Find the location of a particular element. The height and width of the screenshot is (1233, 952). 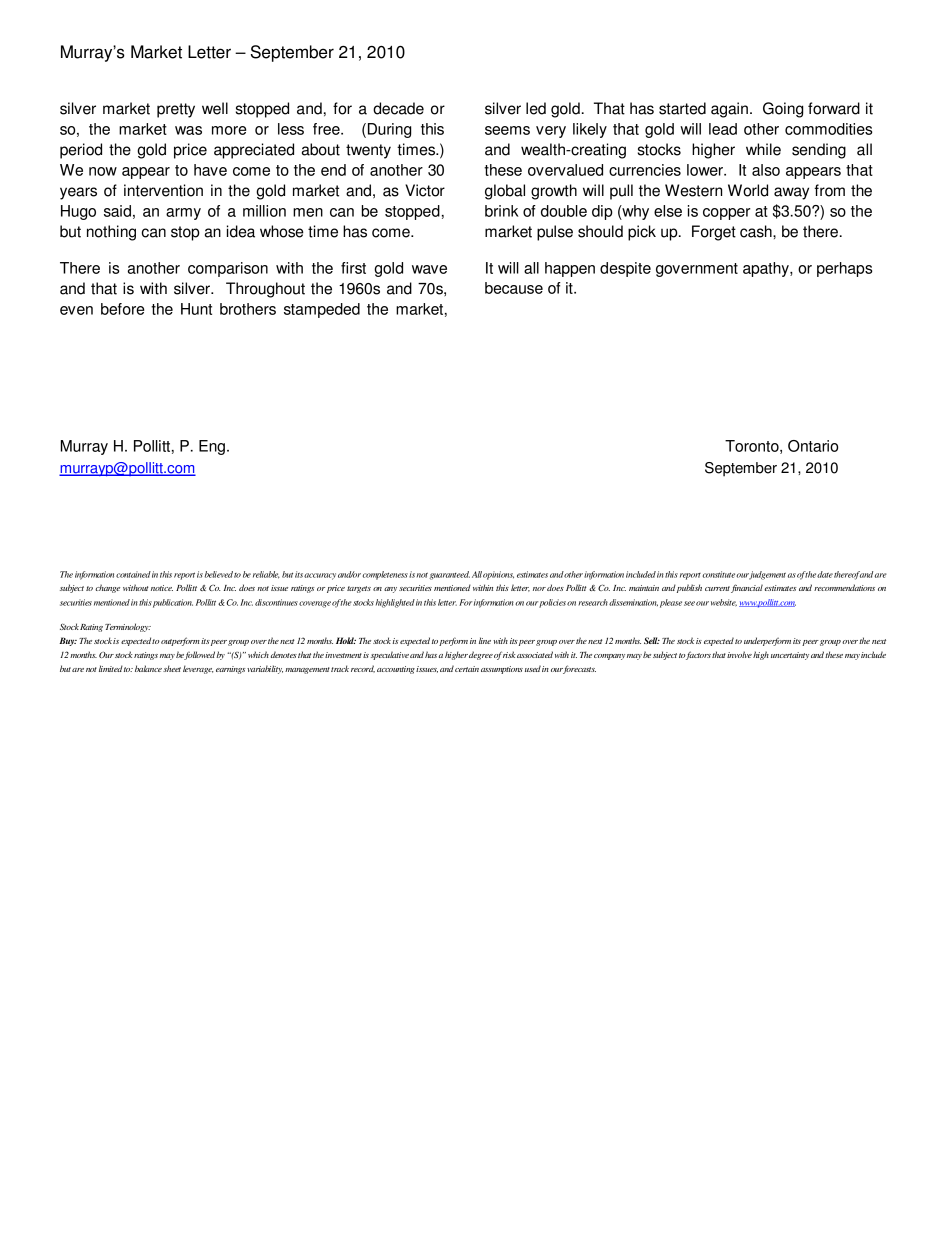

Eng is located at coordinates (212, 447).
